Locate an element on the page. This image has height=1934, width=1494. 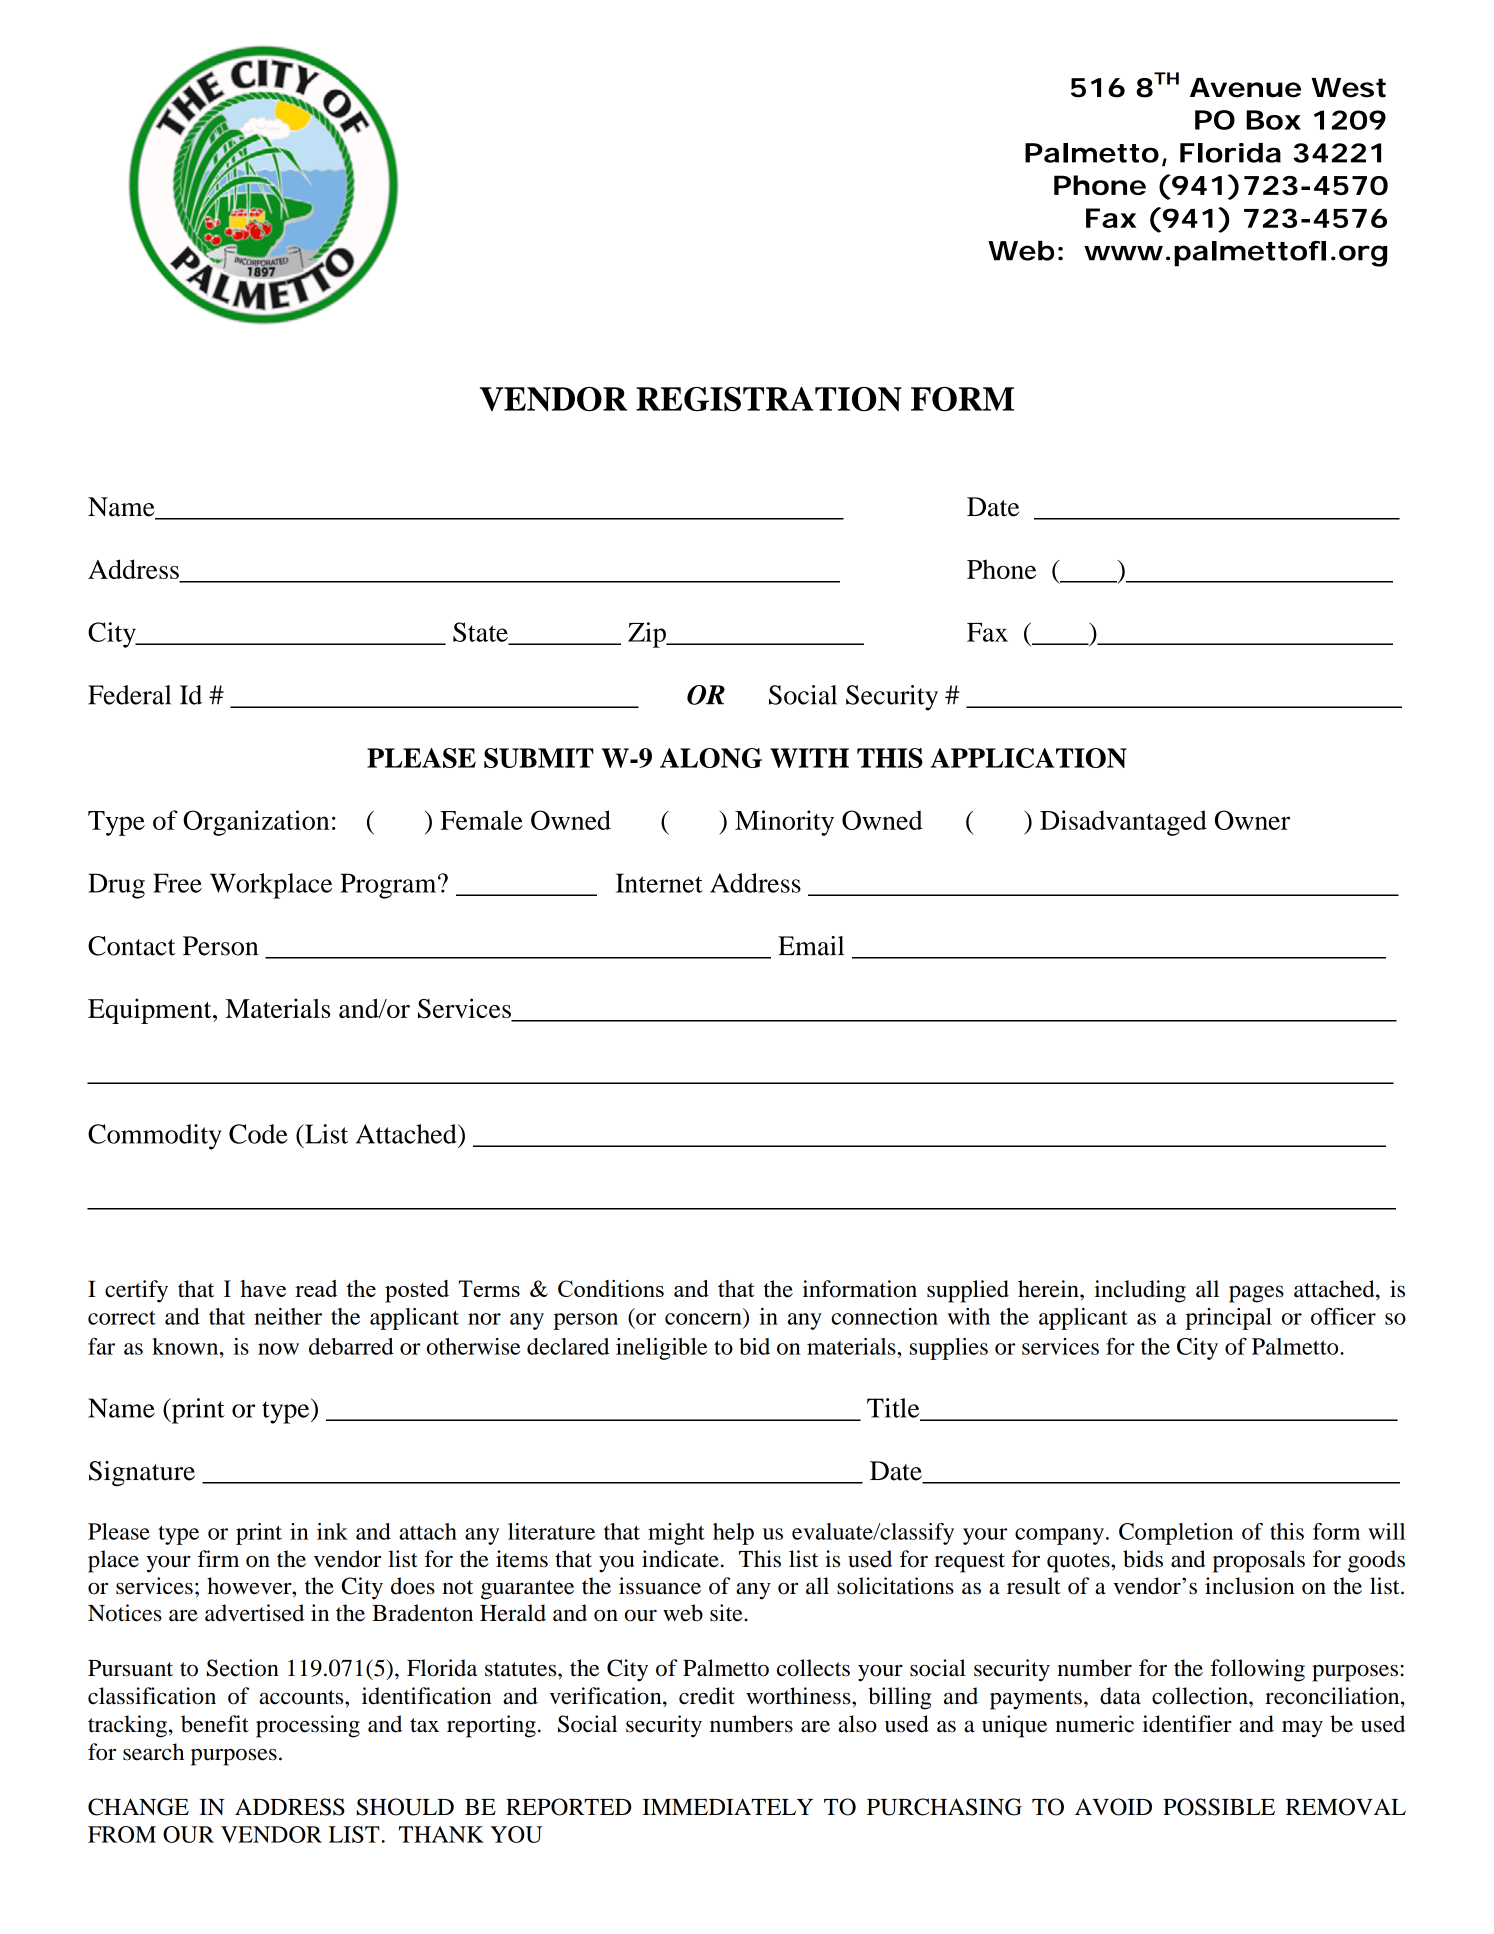
Owner is located at coordinates (1252, 820).
